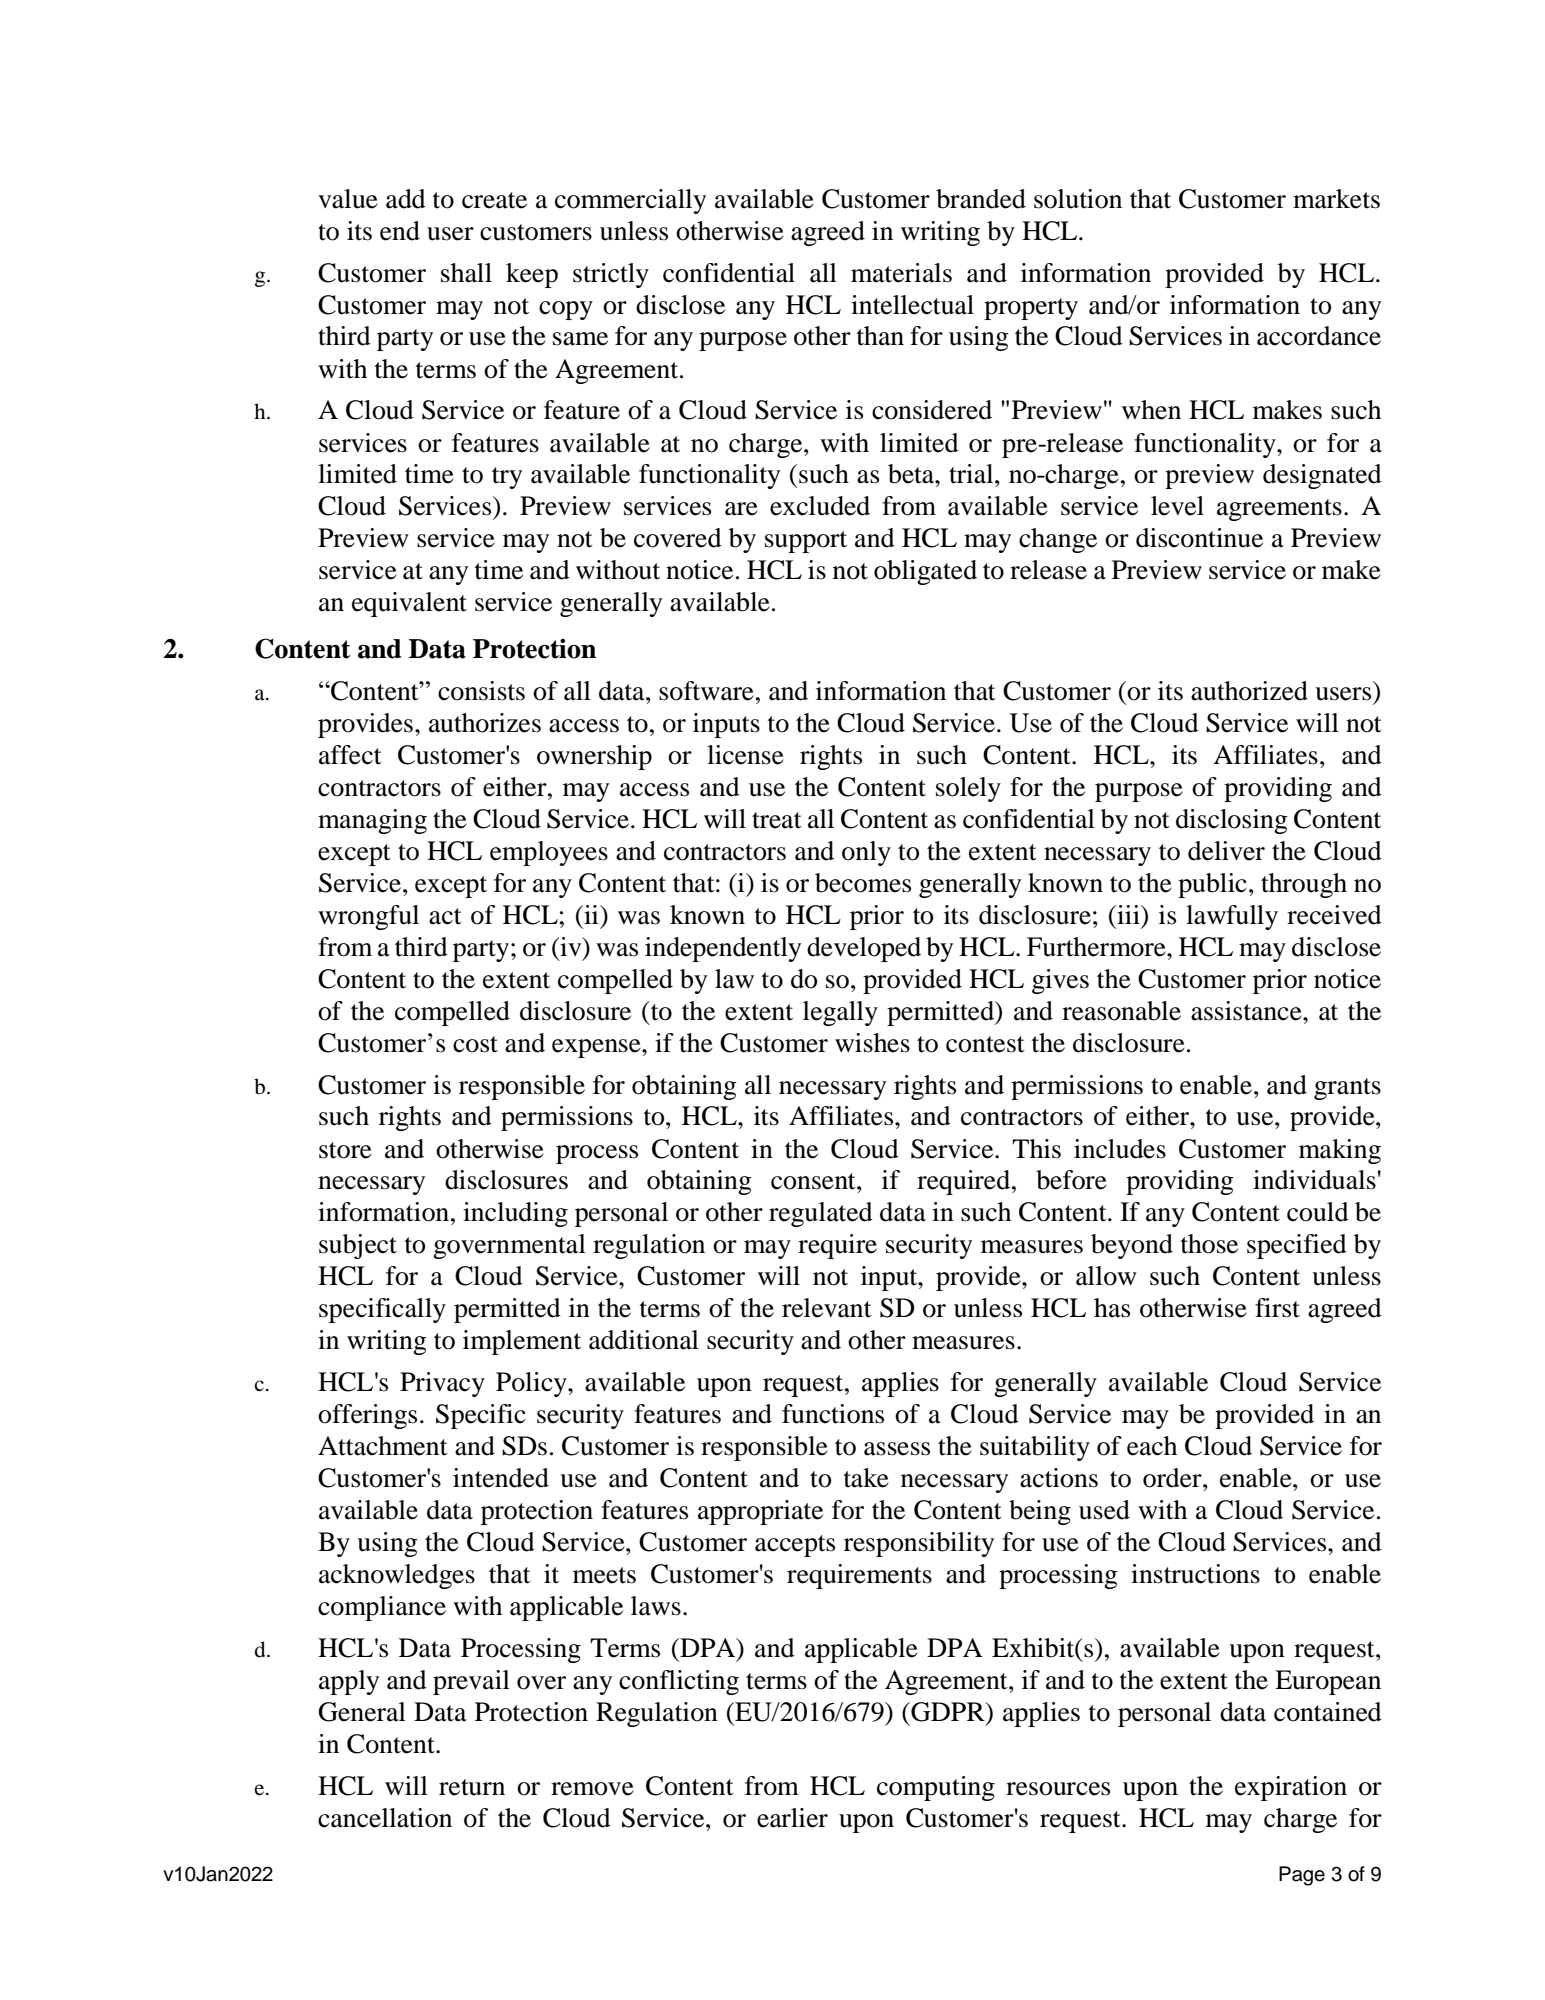 Image resolution: width=1545 pixels, height=2000 pixels. What do you see at coordinates (1247, 1011) in the document?
I see `assistance` at bounding box center [1247, 1011].
